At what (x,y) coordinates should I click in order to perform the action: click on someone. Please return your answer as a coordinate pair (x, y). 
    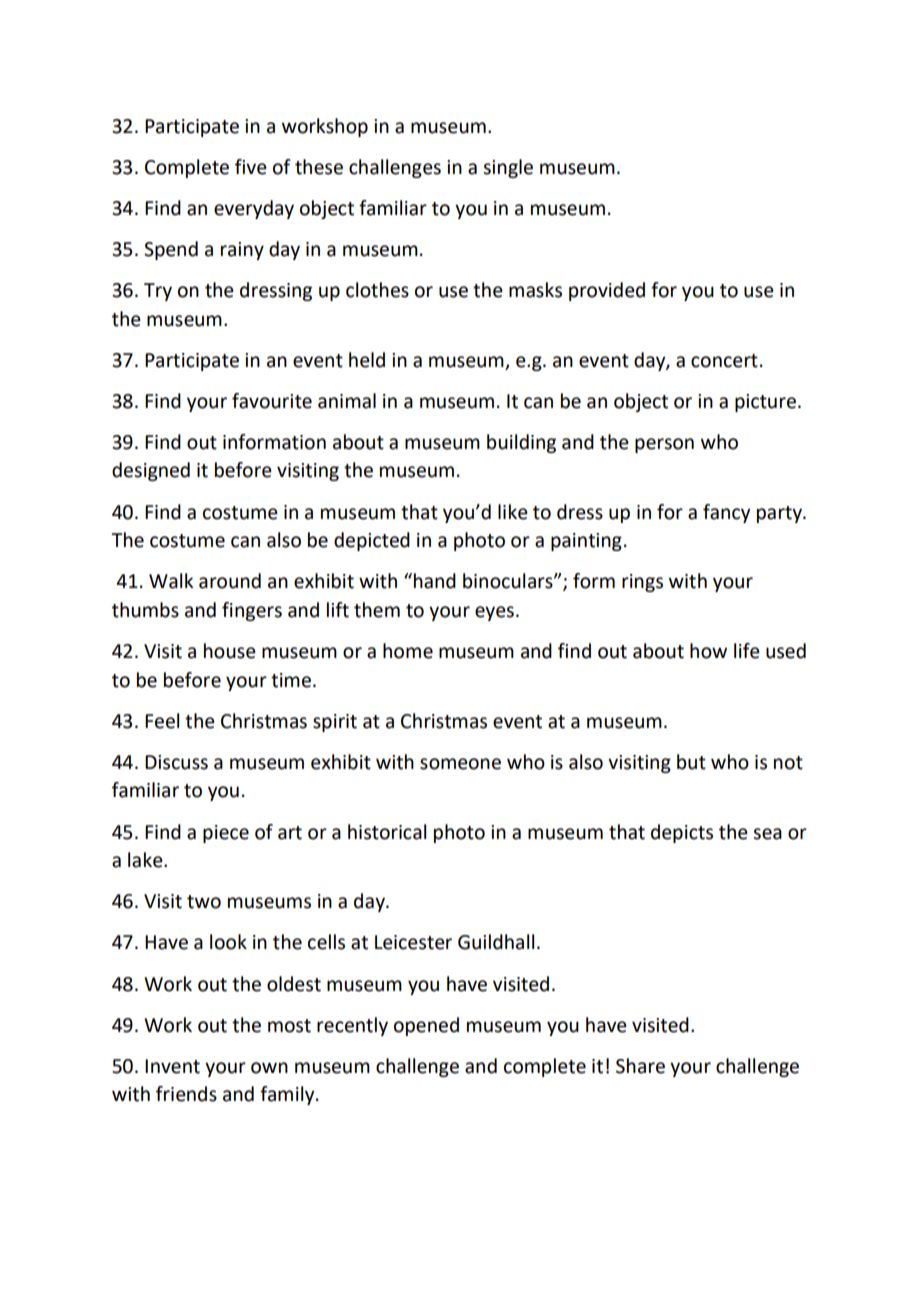
    Looking at the image, I should click on (460, 764).
